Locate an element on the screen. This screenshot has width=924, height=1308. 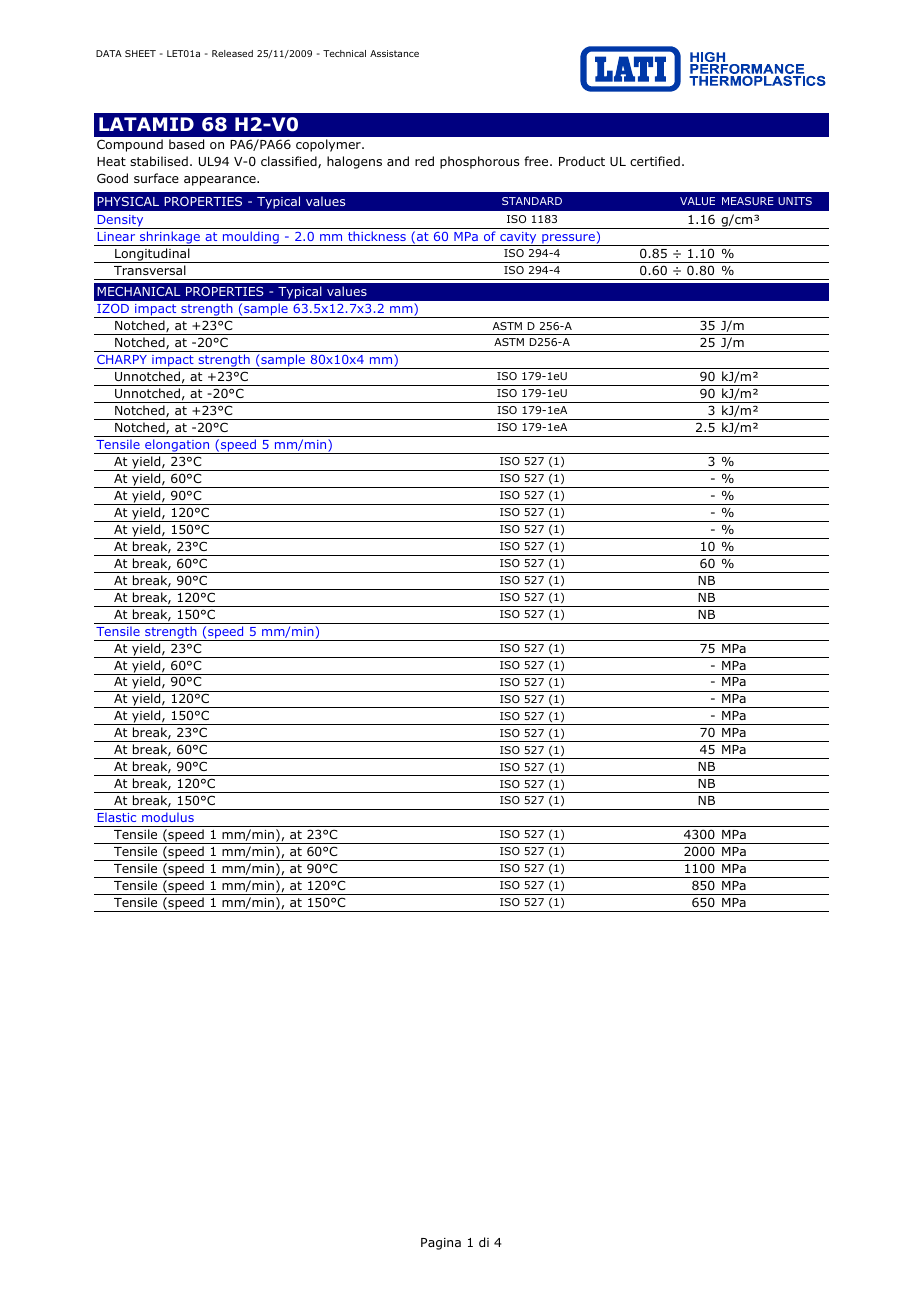
Assistance is located at coordinates (394, 53).
